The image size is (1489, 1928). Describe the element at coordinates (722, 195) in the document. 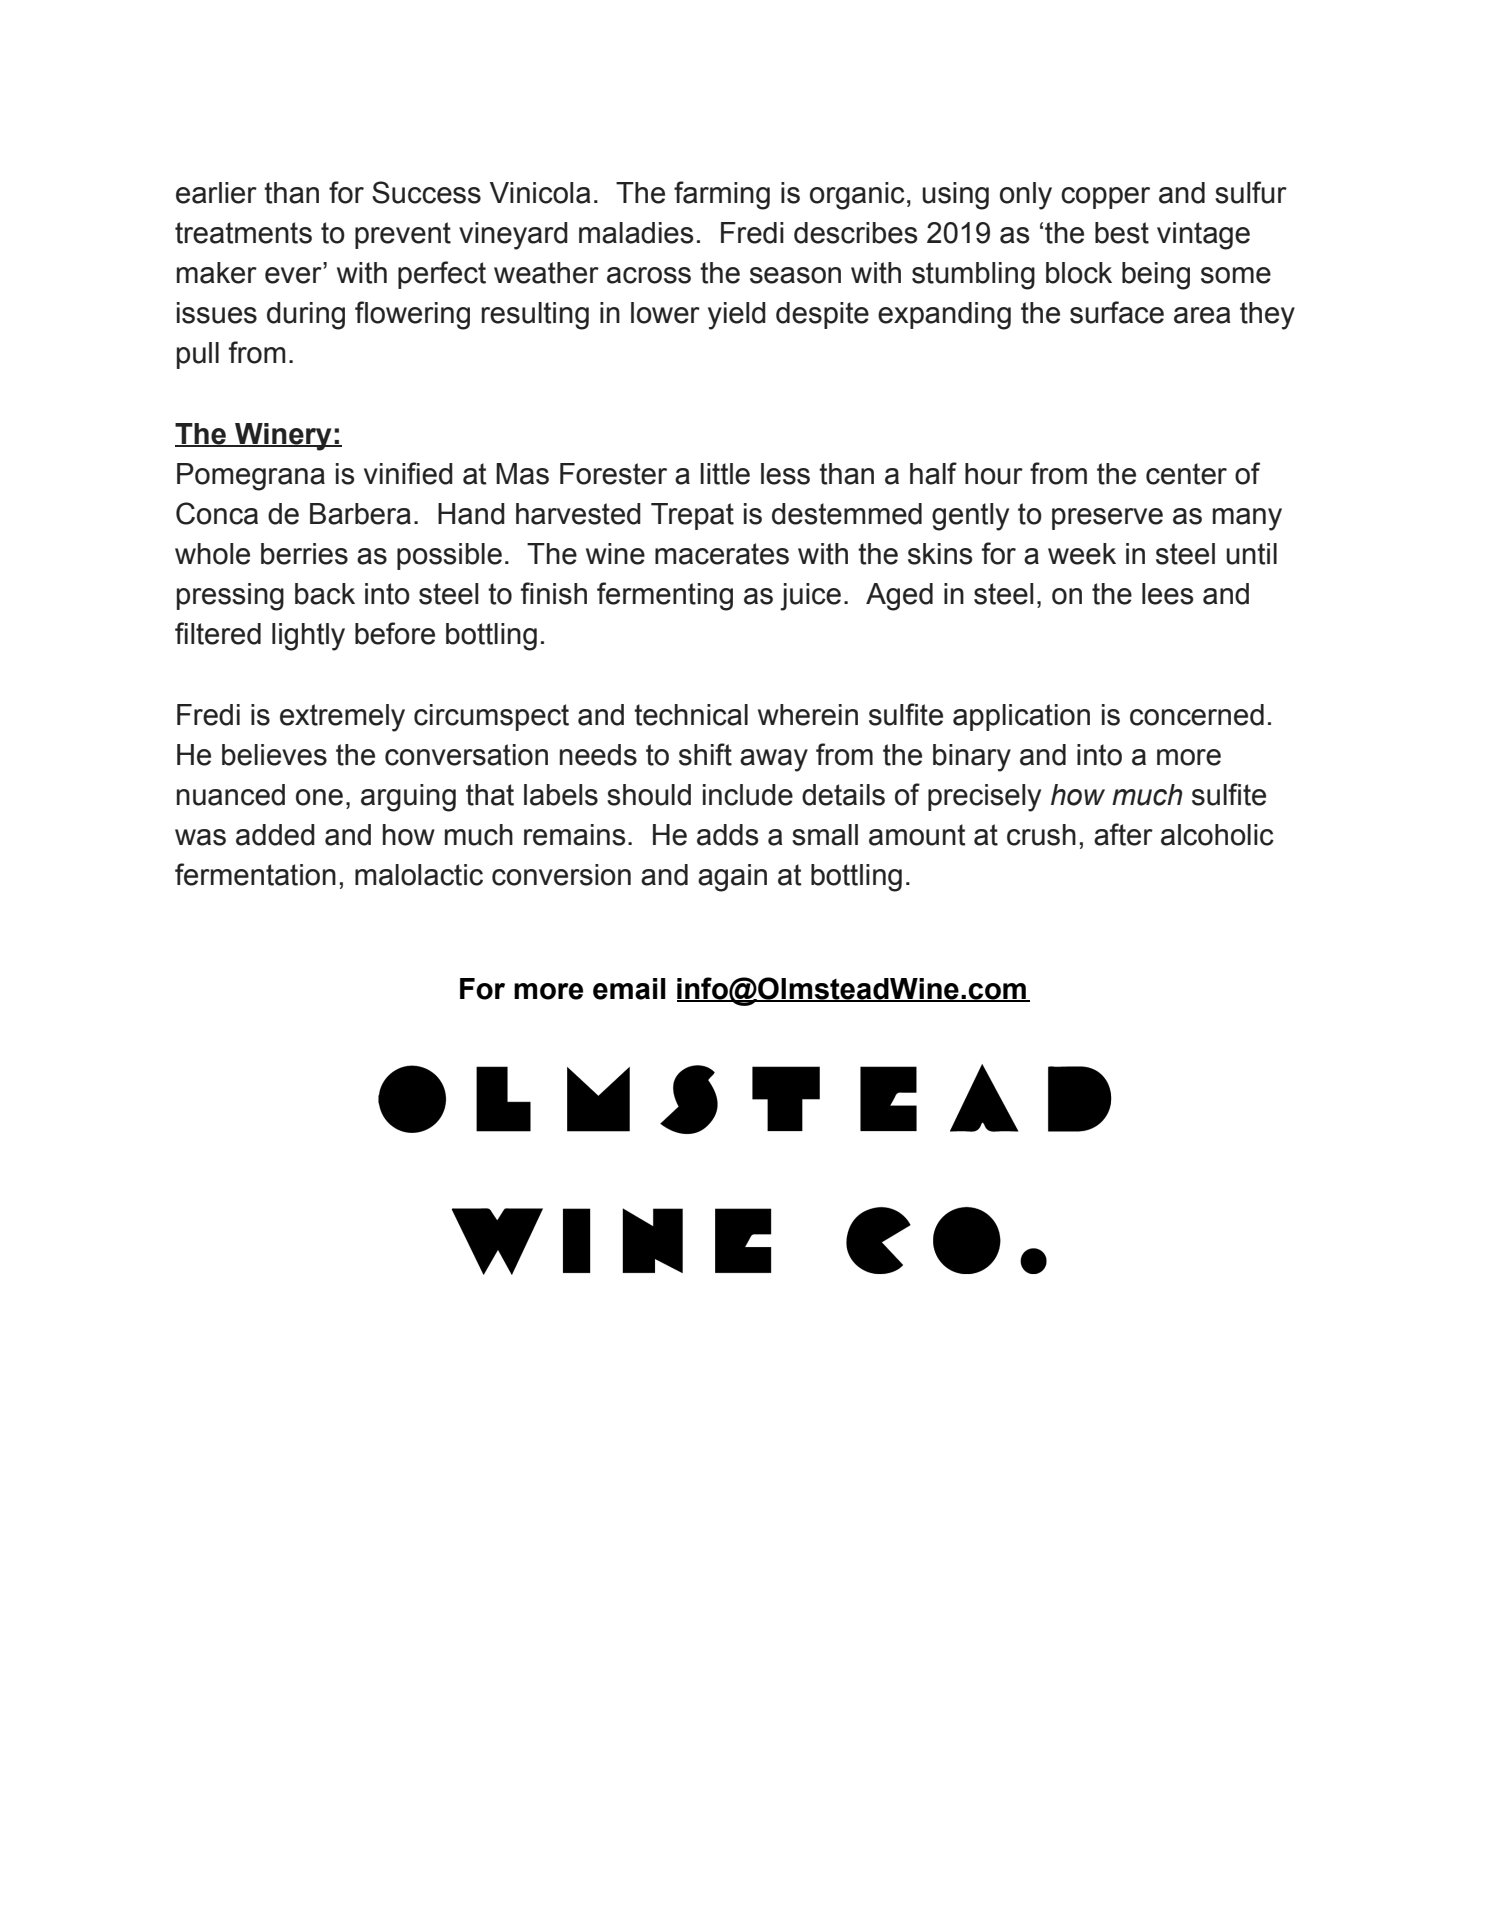

I see `farming` at that location.
